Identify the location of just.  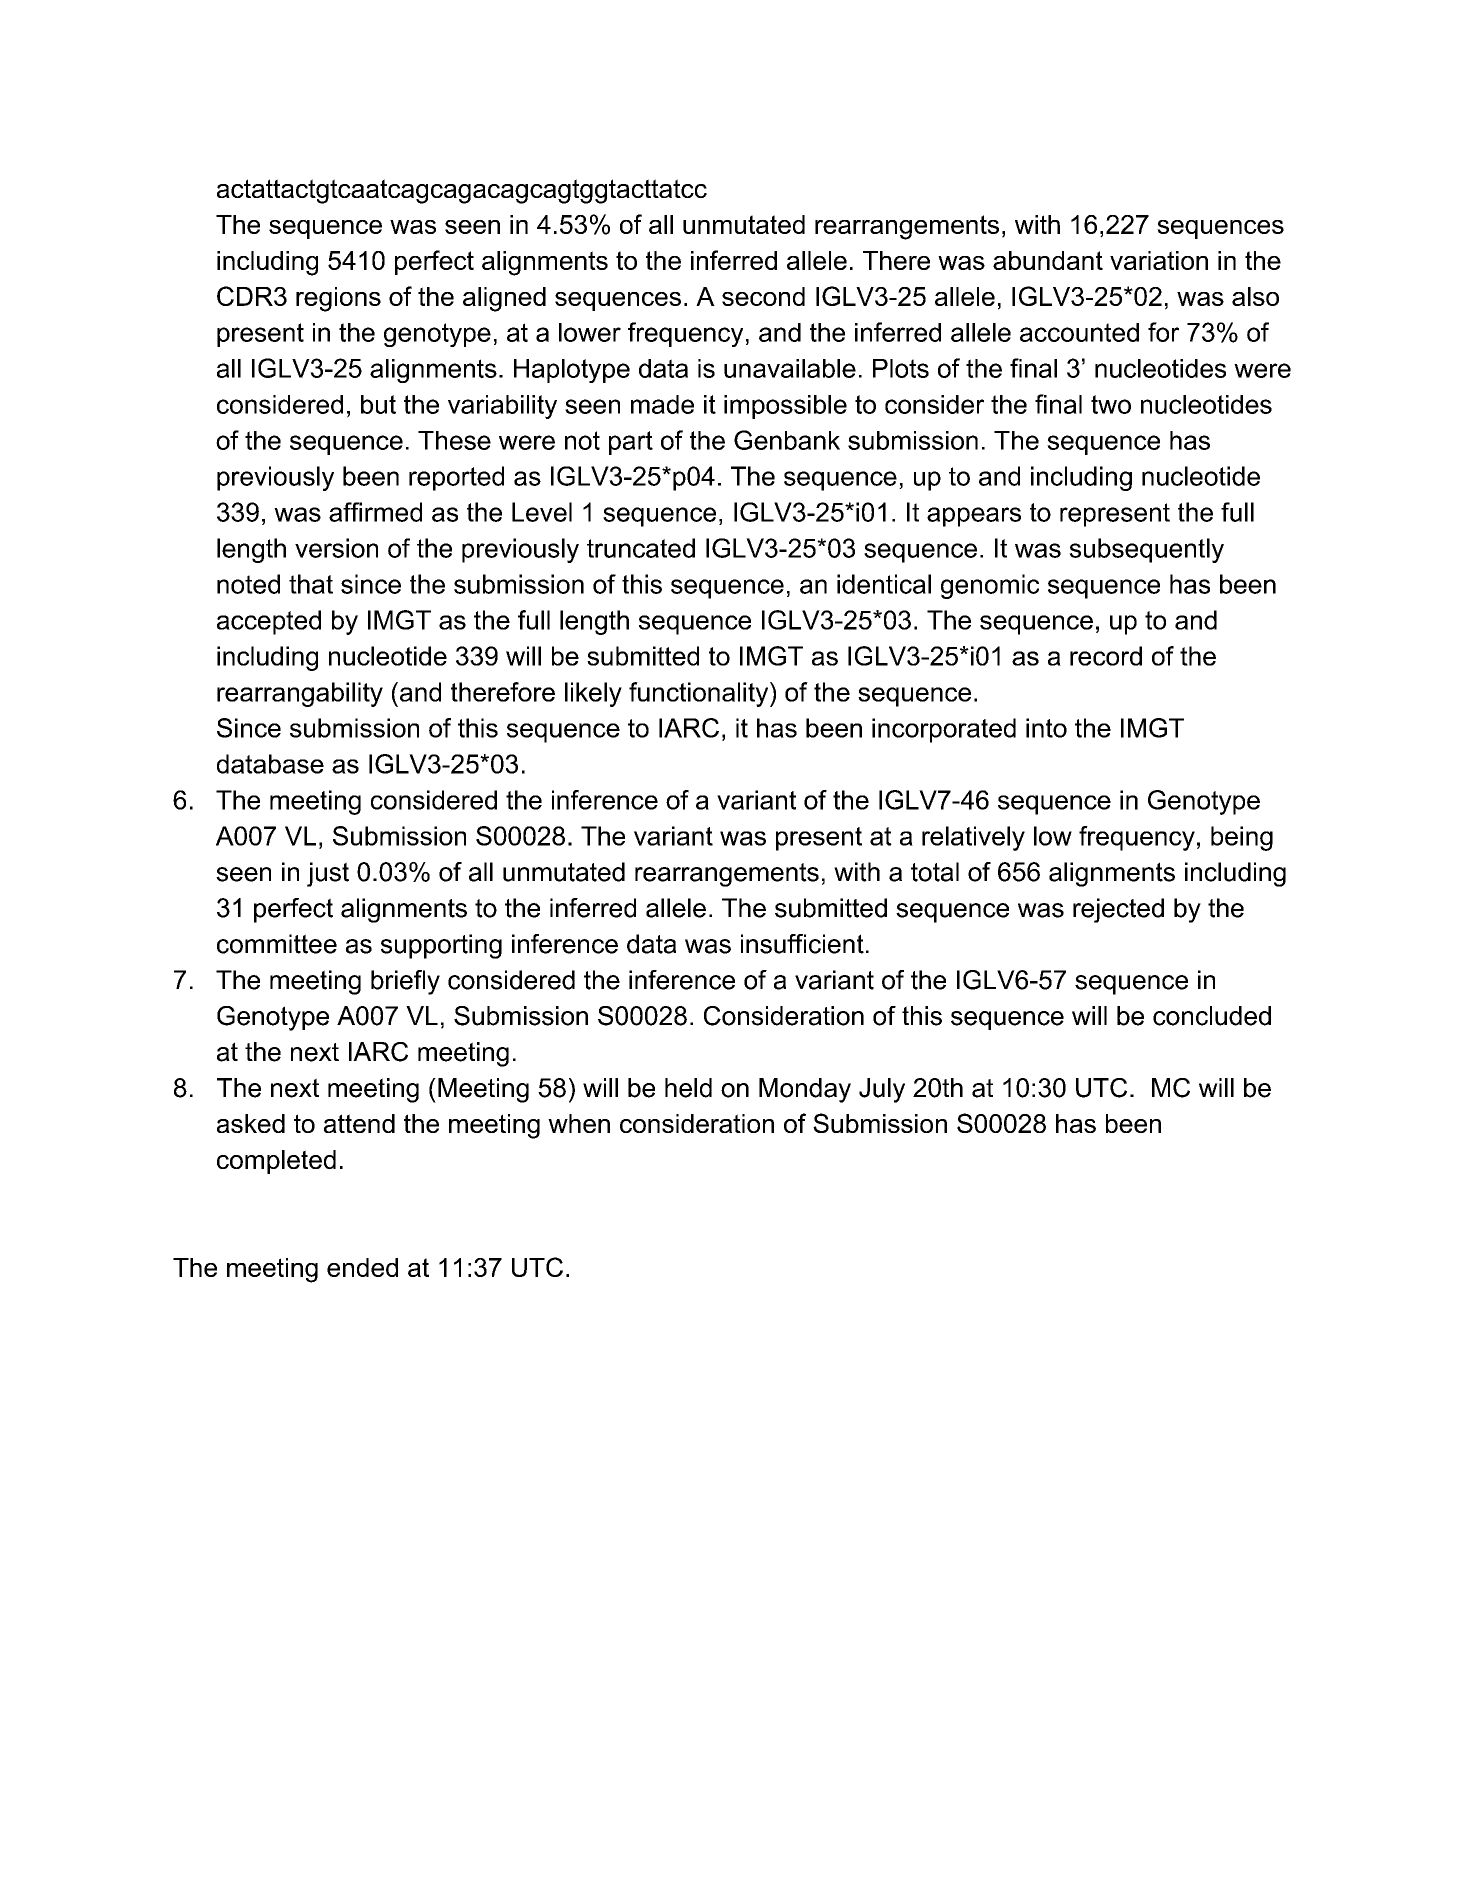
(328, 874).
